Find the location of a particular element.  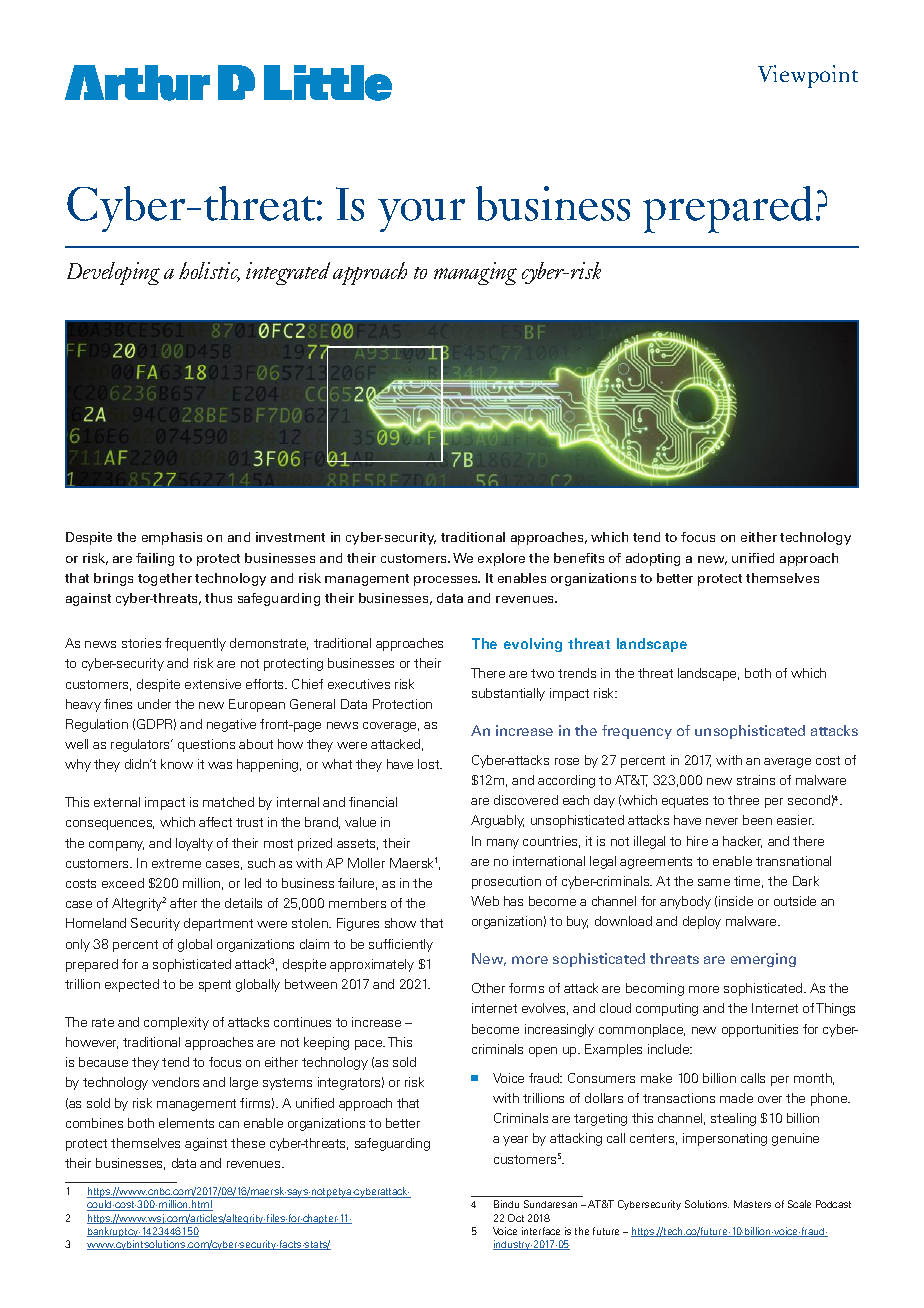

Masters is located at coordinates (752, 1204).
